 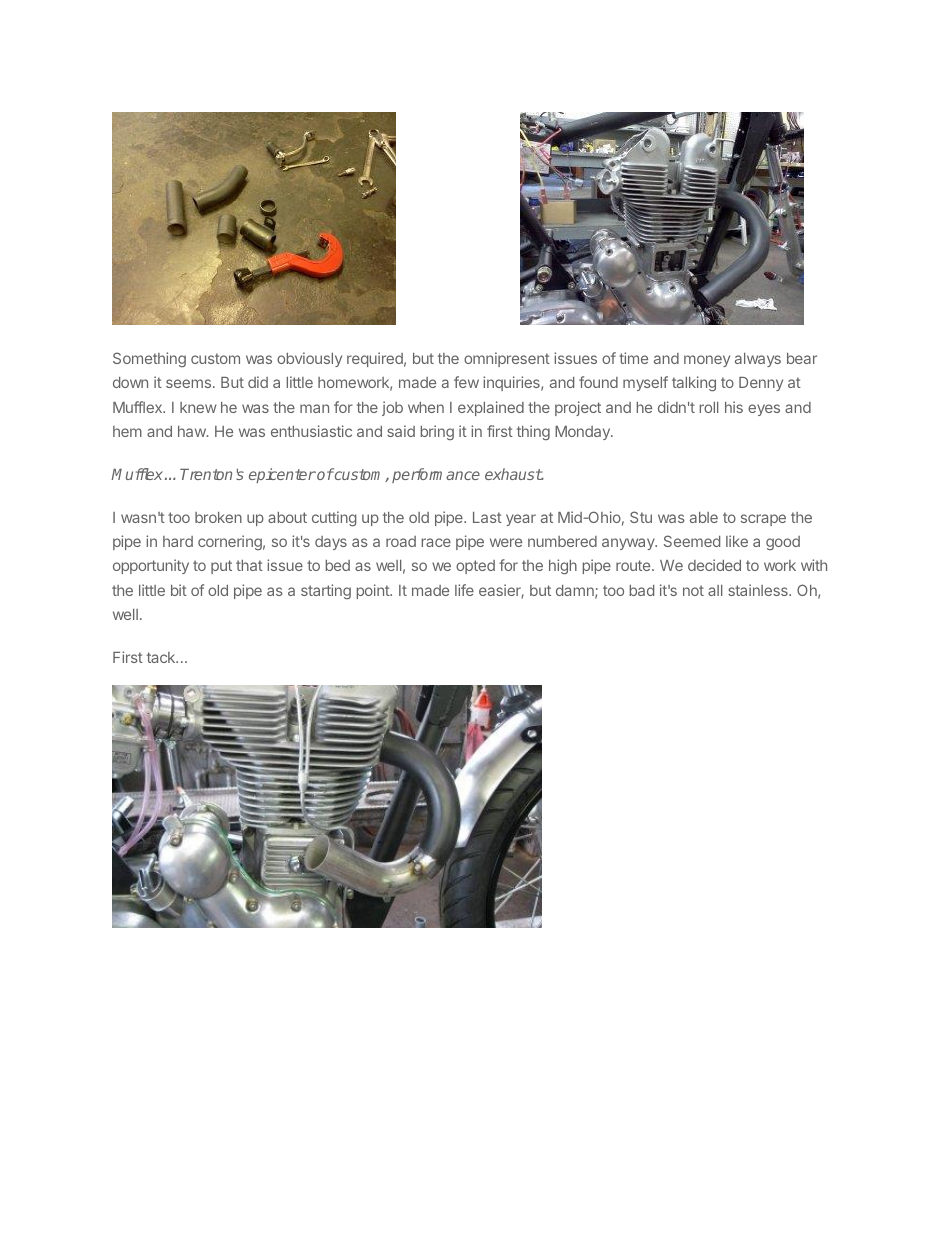 I want to click on seems, so click(x=188, y=383).
